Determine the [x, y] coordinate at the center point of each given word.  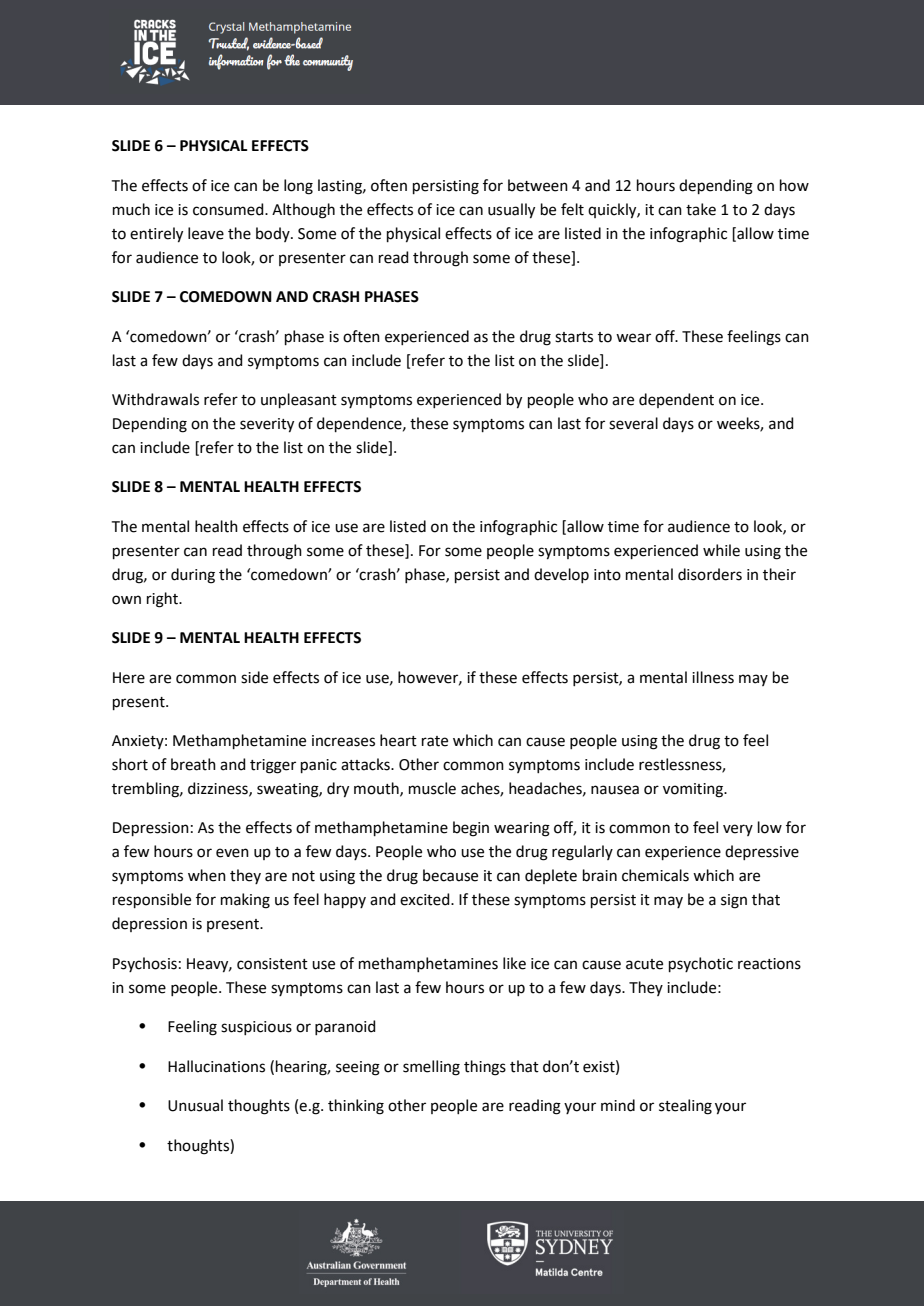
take [701, 209]
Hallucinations [216, 1066]
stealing [685, 1107]
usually [511, 211]
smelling [431, 1068]
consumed [229, 209]
